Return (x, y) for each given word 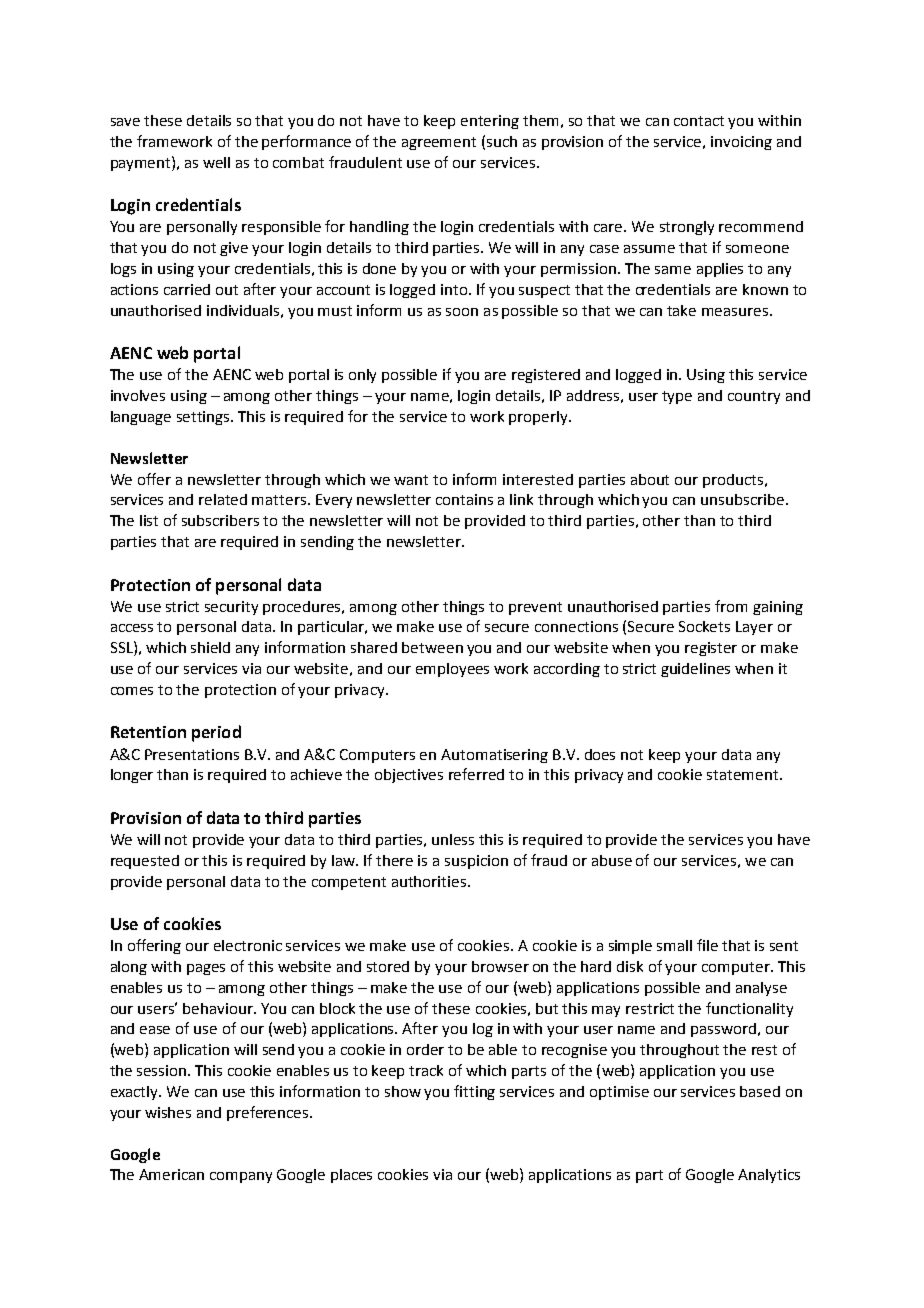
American (171, 1174)
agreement (439, 143)
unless (453, 839)
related (223, 499)
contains (464, 499)
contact (699, 121)
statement (744, 775)
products (734, 481)
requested (145, 862)
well (216, 162)
